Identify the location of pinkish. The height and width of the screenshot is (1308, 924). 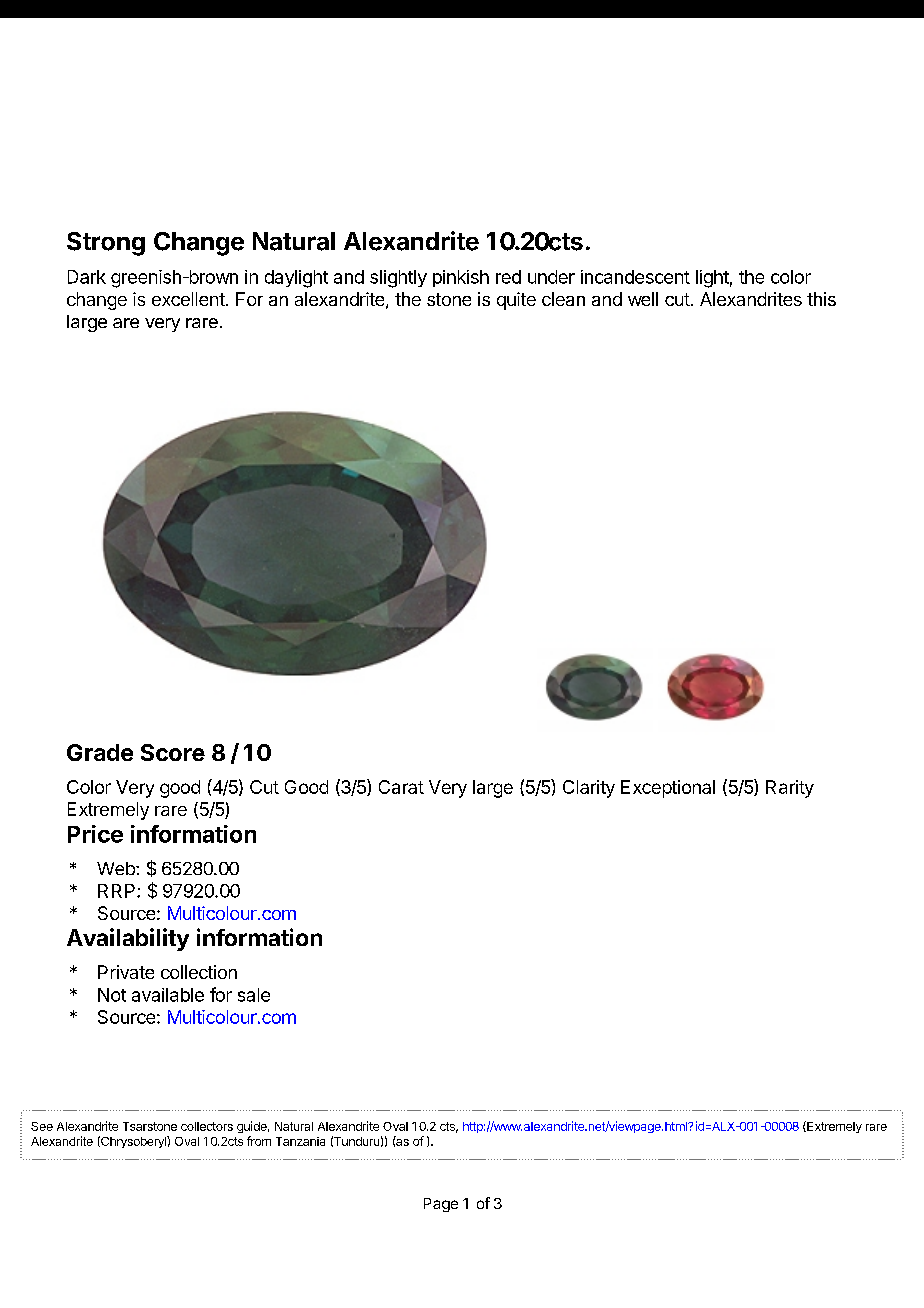
(461, 278).
